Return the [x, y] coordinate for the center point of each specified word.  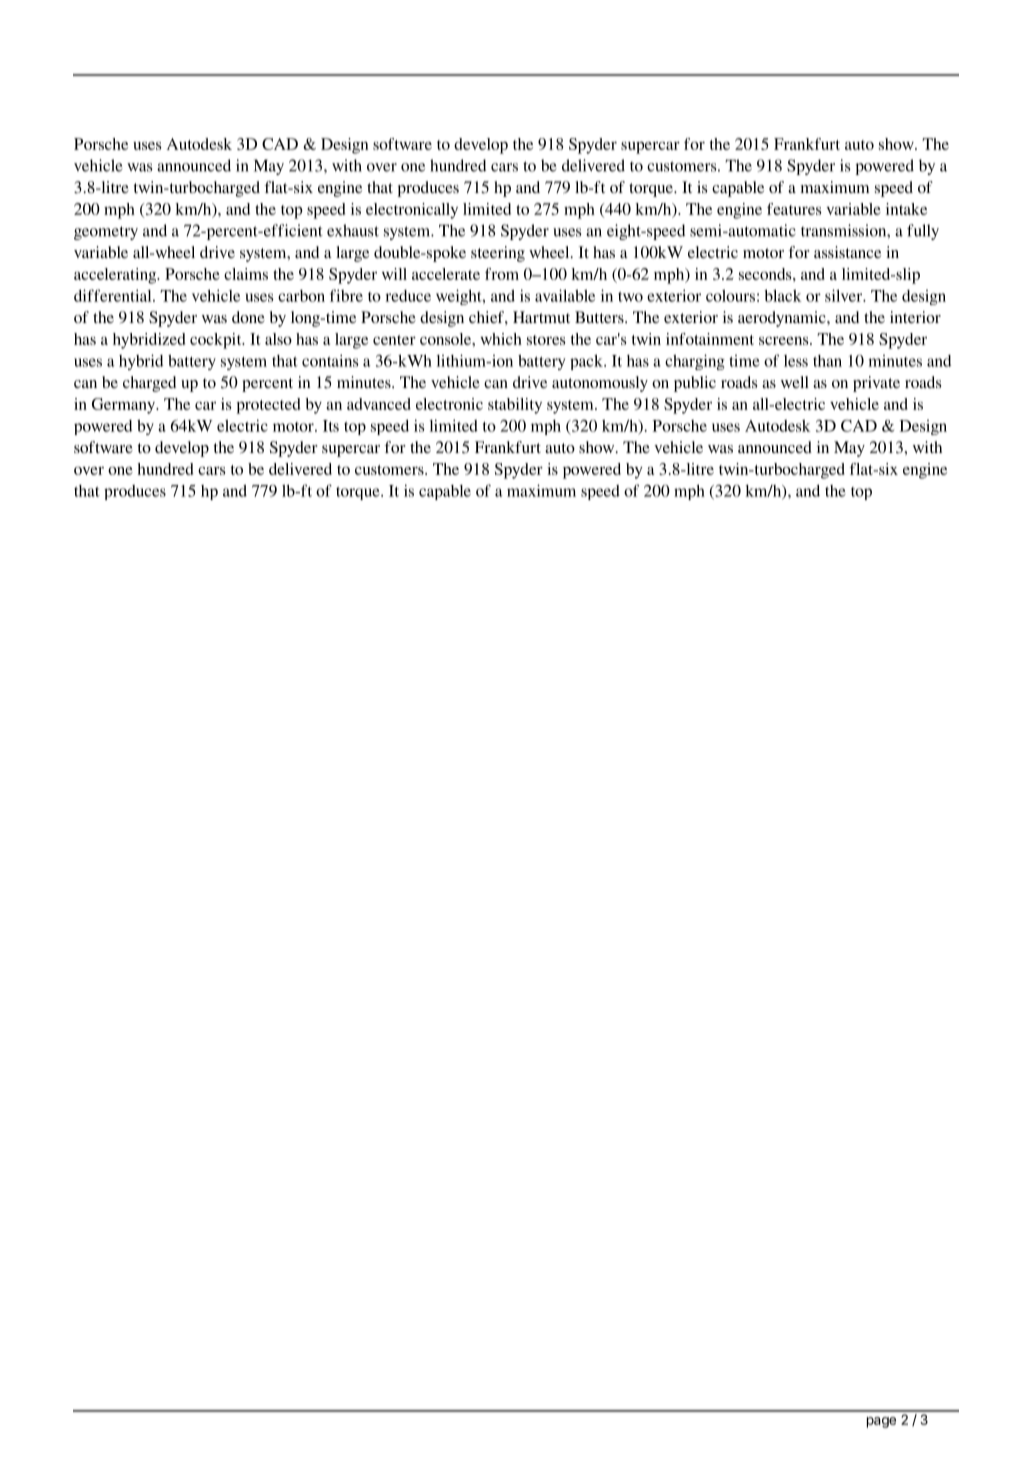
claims [246, 274]
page [881, 1422]
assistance [847, 252]
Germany [125, 406]
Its [331, 426]
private [876, 384]
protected [268, 406]
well [795, 382]
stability [515, 406]
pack [587, 362]
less [796, 361]
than [827, 361]
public [695, 384]
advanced [379, 404]
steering [498, 254]
